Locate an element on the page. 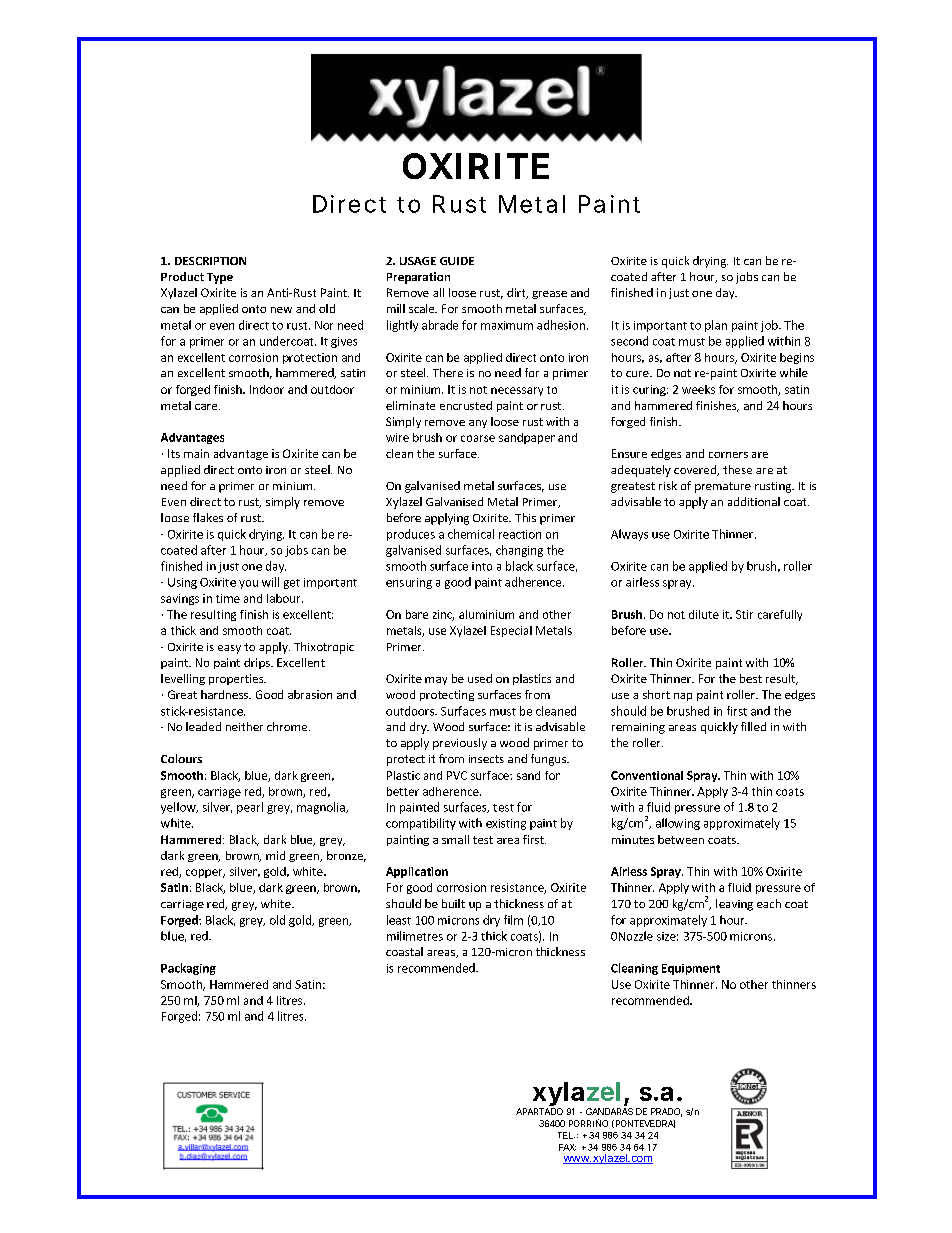 The image size is (952, 1233). used is located at coordinates (480, 678).
